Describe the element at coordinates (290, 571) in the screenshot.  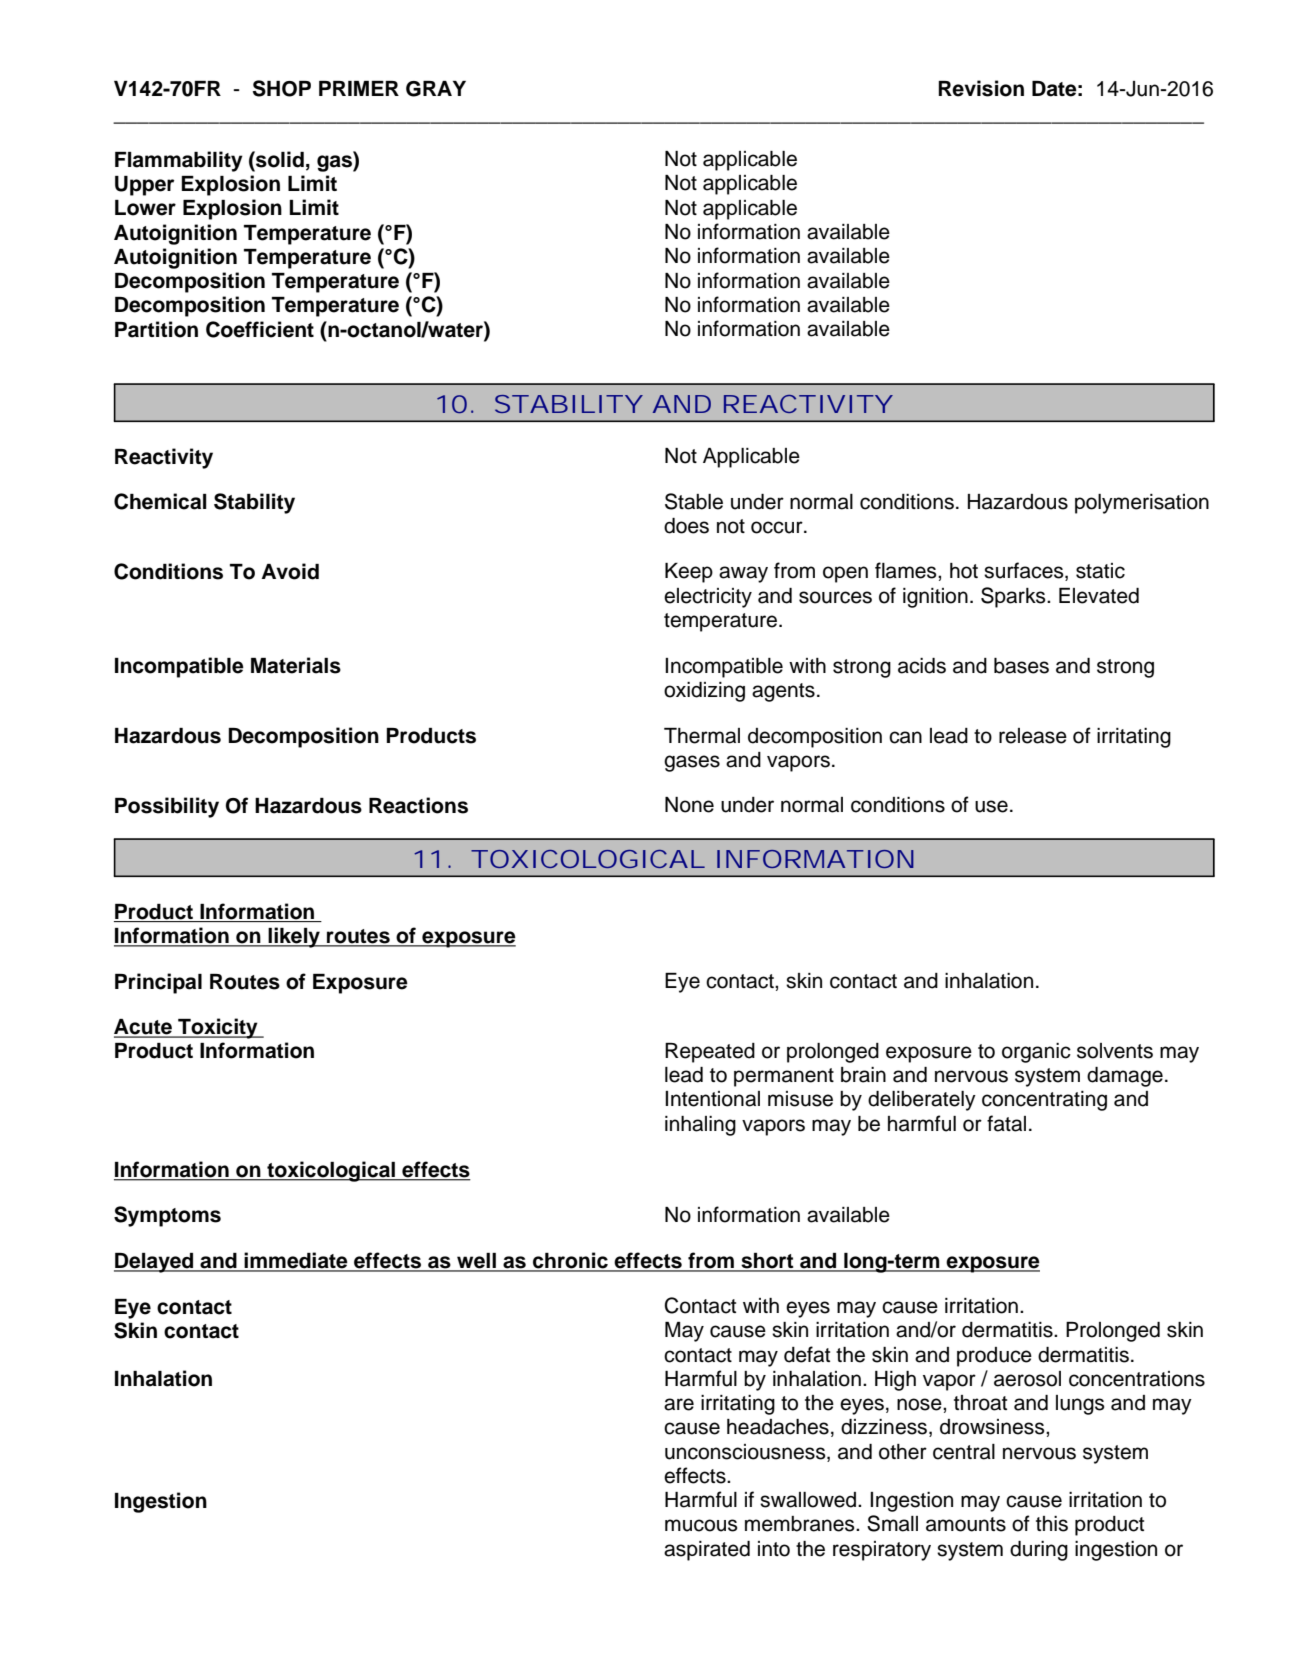
I see `Avoid` at that location.
